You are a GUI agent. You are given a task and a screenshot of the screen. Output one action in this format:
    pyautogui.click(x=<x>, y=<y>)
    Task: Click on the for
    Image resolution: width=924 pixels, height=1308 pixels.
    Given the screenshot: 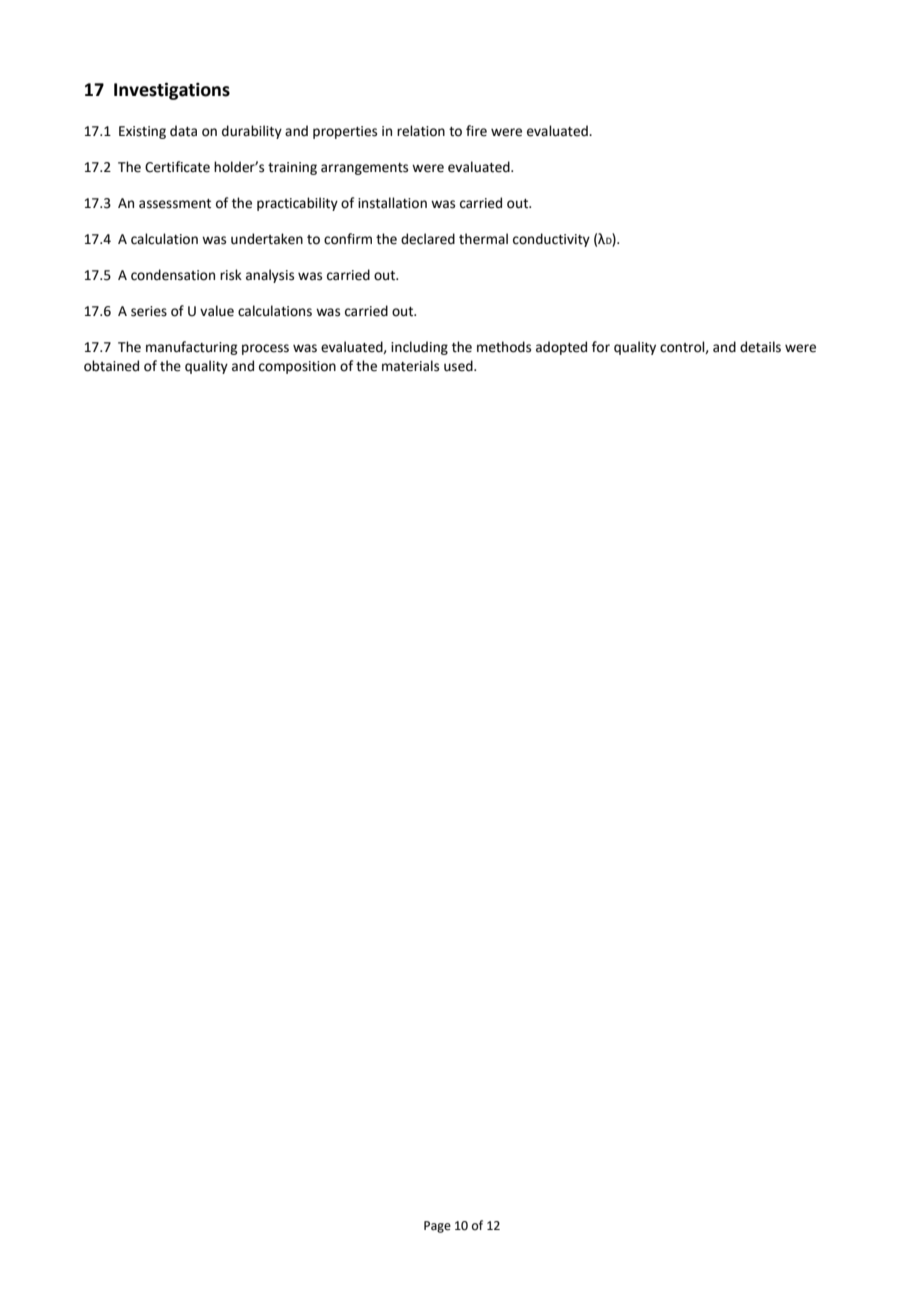 What is the action you would take?
    pyautogui.click(x=601, y=347)
